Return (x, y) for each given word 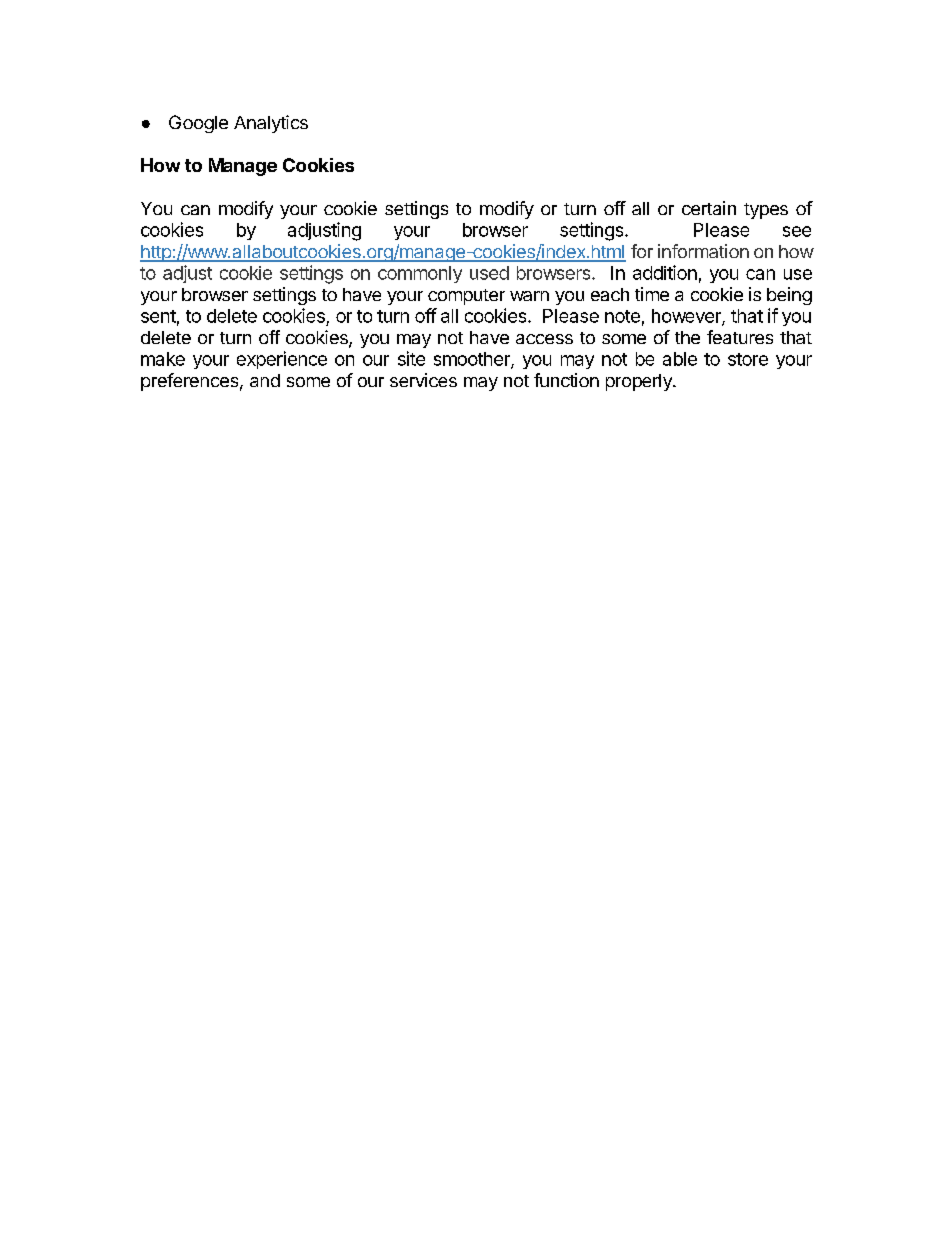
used (489, 273)
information (703, 251)
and (265, 380)
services (423, 380)
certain (709, 208)
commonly (420, 274)
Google (198, 124)
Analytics (271, 124)
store (748, 359)
